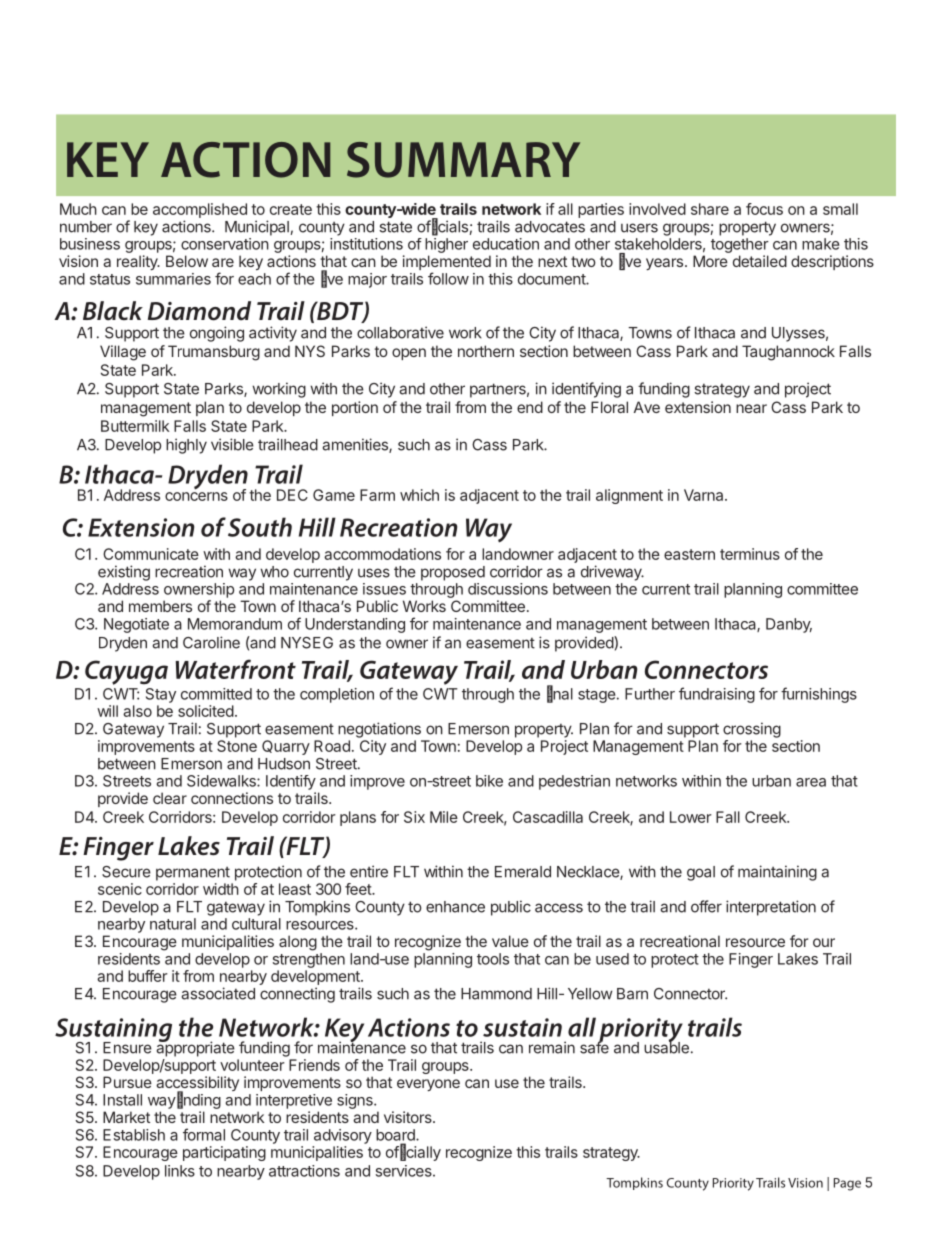 Image resolution: width=952 pixels, height=1233 pixels. Describe the element at coordinates (764, 209) in the page. I see `focus` at that location.
